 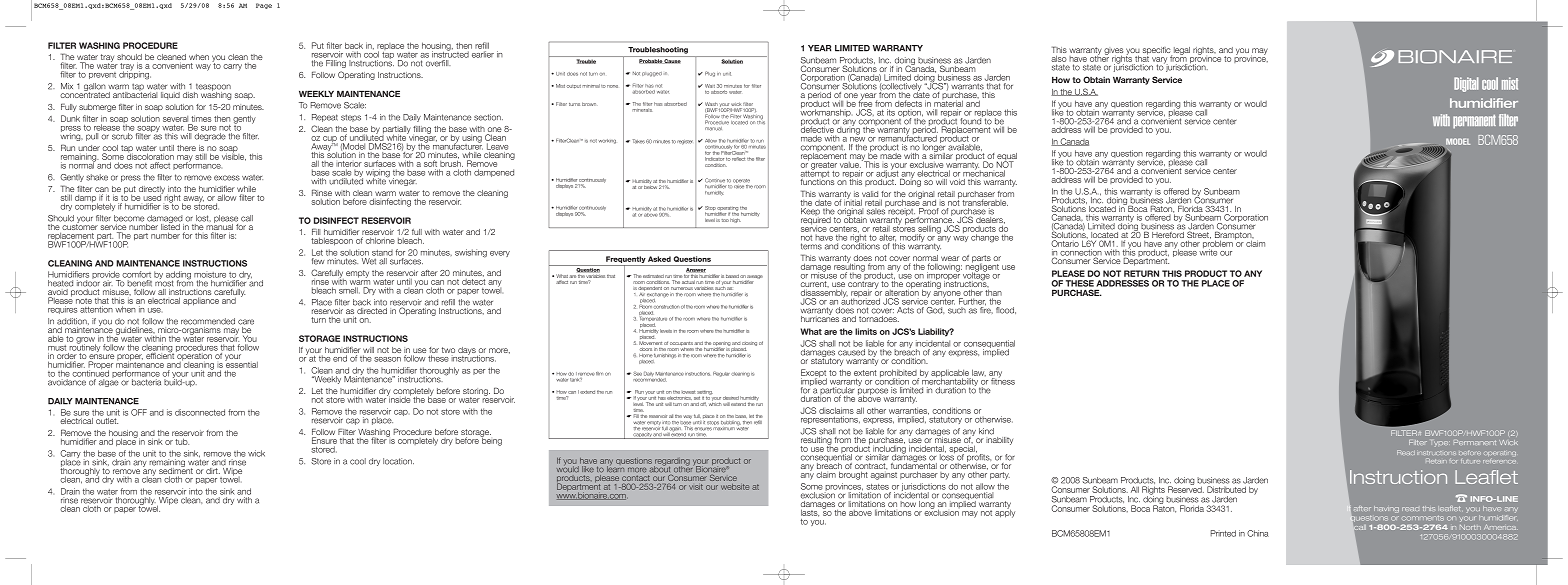 What do you see at coordinates (483, 54) in the page?
I see `earlier` at bounding box center [483, 54].
